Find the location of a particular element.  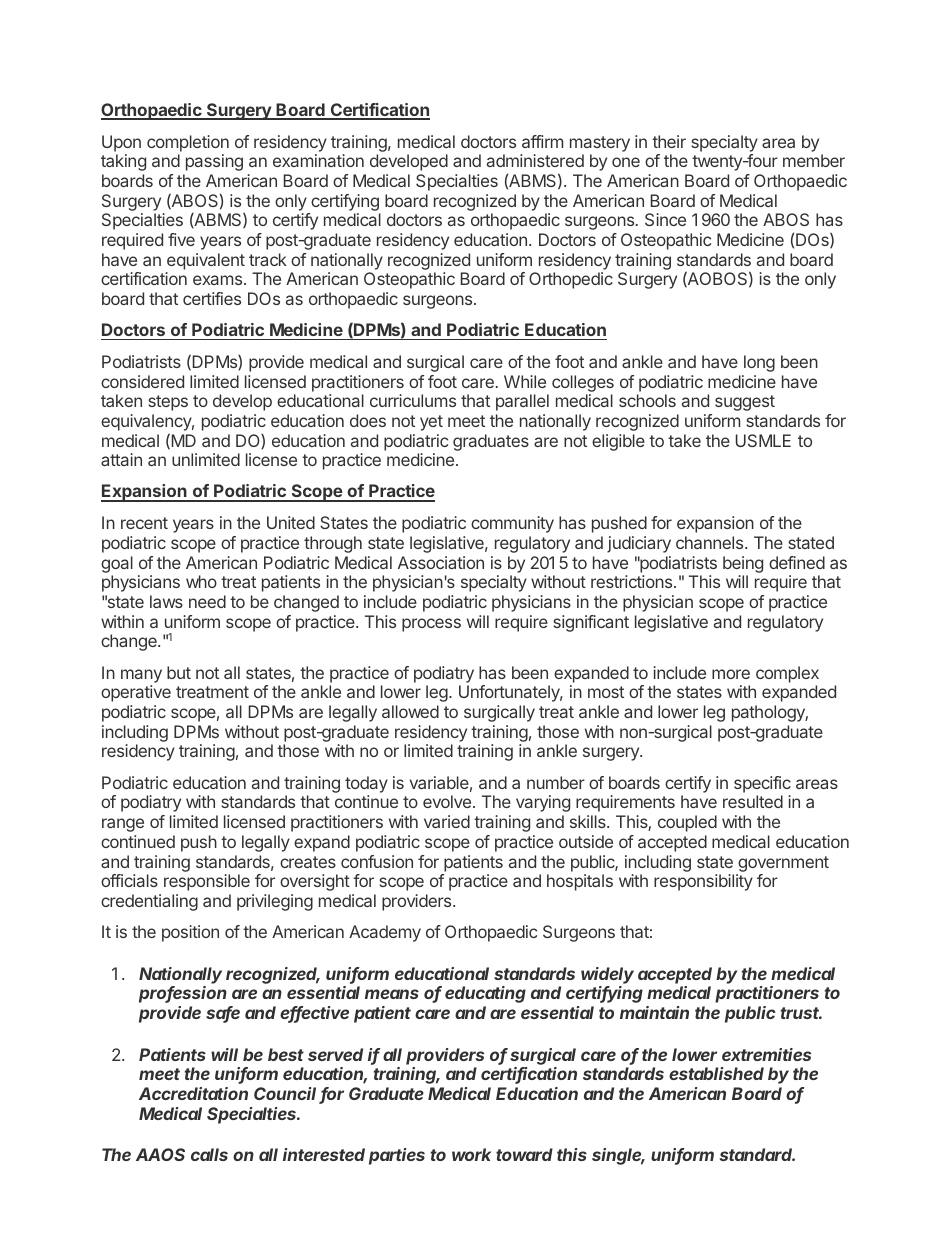

passing is located at coordinates (214, 162).
